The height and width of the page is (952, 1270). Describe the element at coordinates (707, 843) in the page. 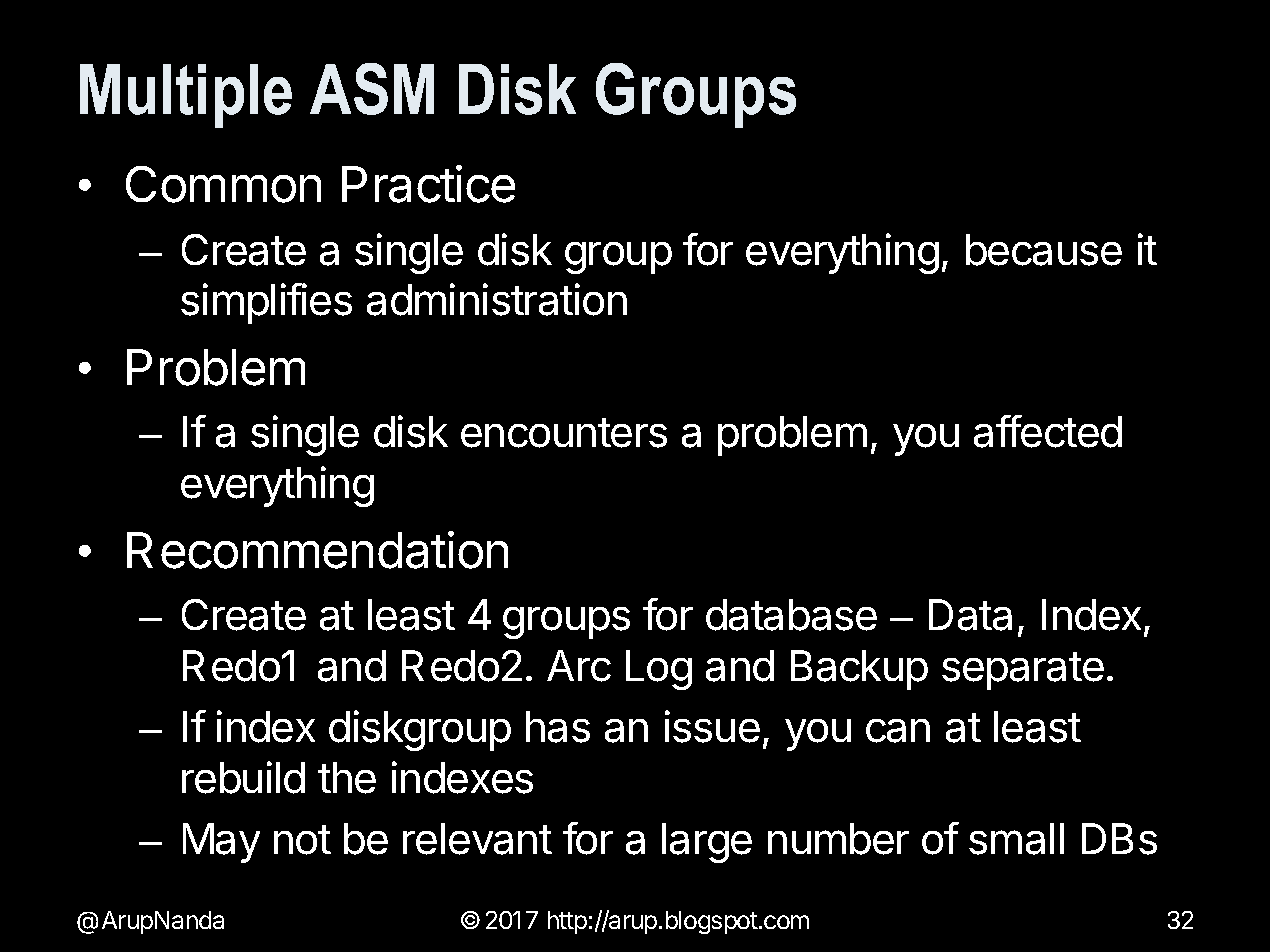

I see `large` at that location.
